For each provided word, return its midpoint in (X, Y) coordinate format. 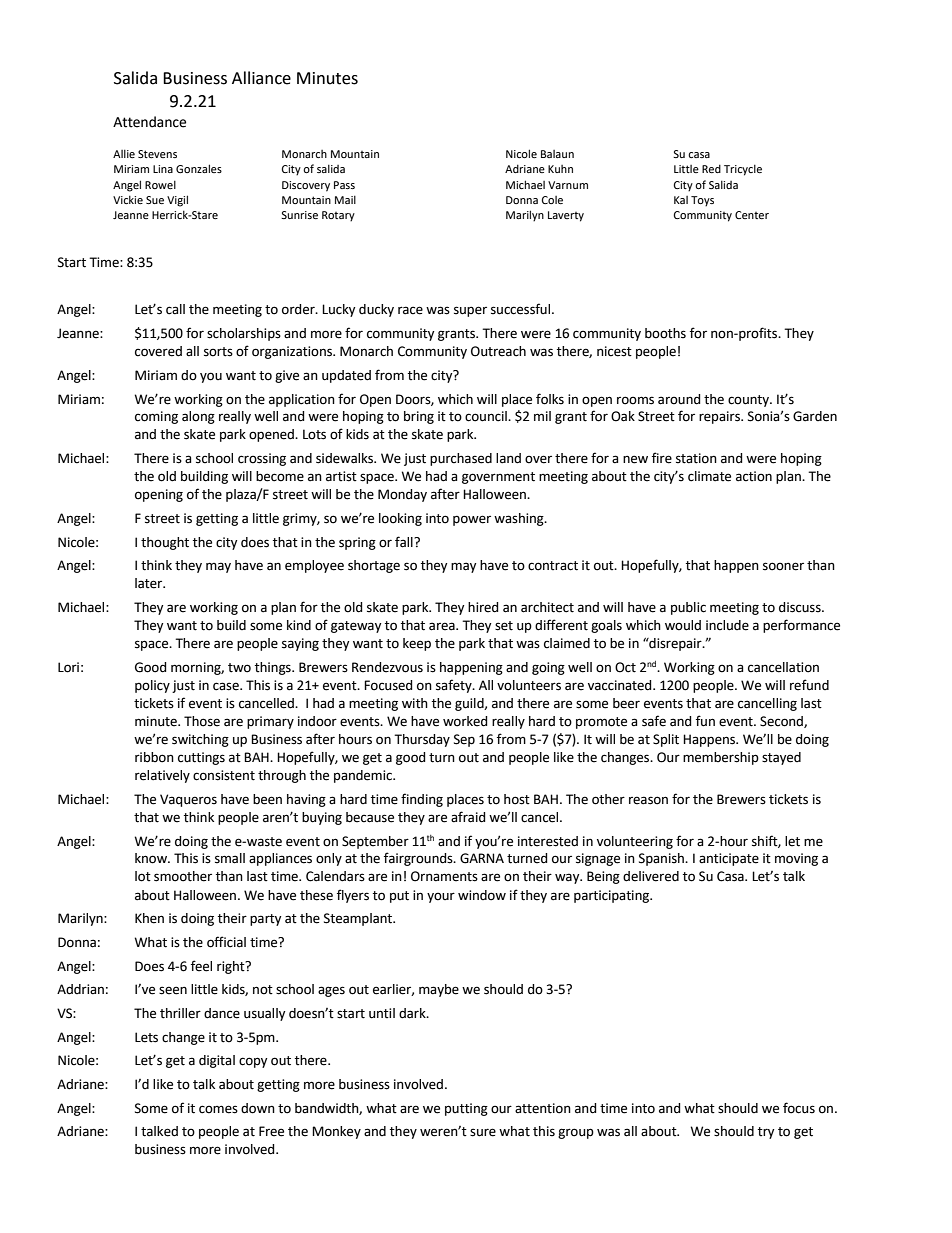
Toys (702, 201)
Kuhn (560, 169)
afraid (468, 817)
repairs (720, 417)
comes (218, 1109)
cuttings (201, 758)
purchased (461, 459)
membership (721, 758)
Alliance (261, 78)
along (198, 417)
